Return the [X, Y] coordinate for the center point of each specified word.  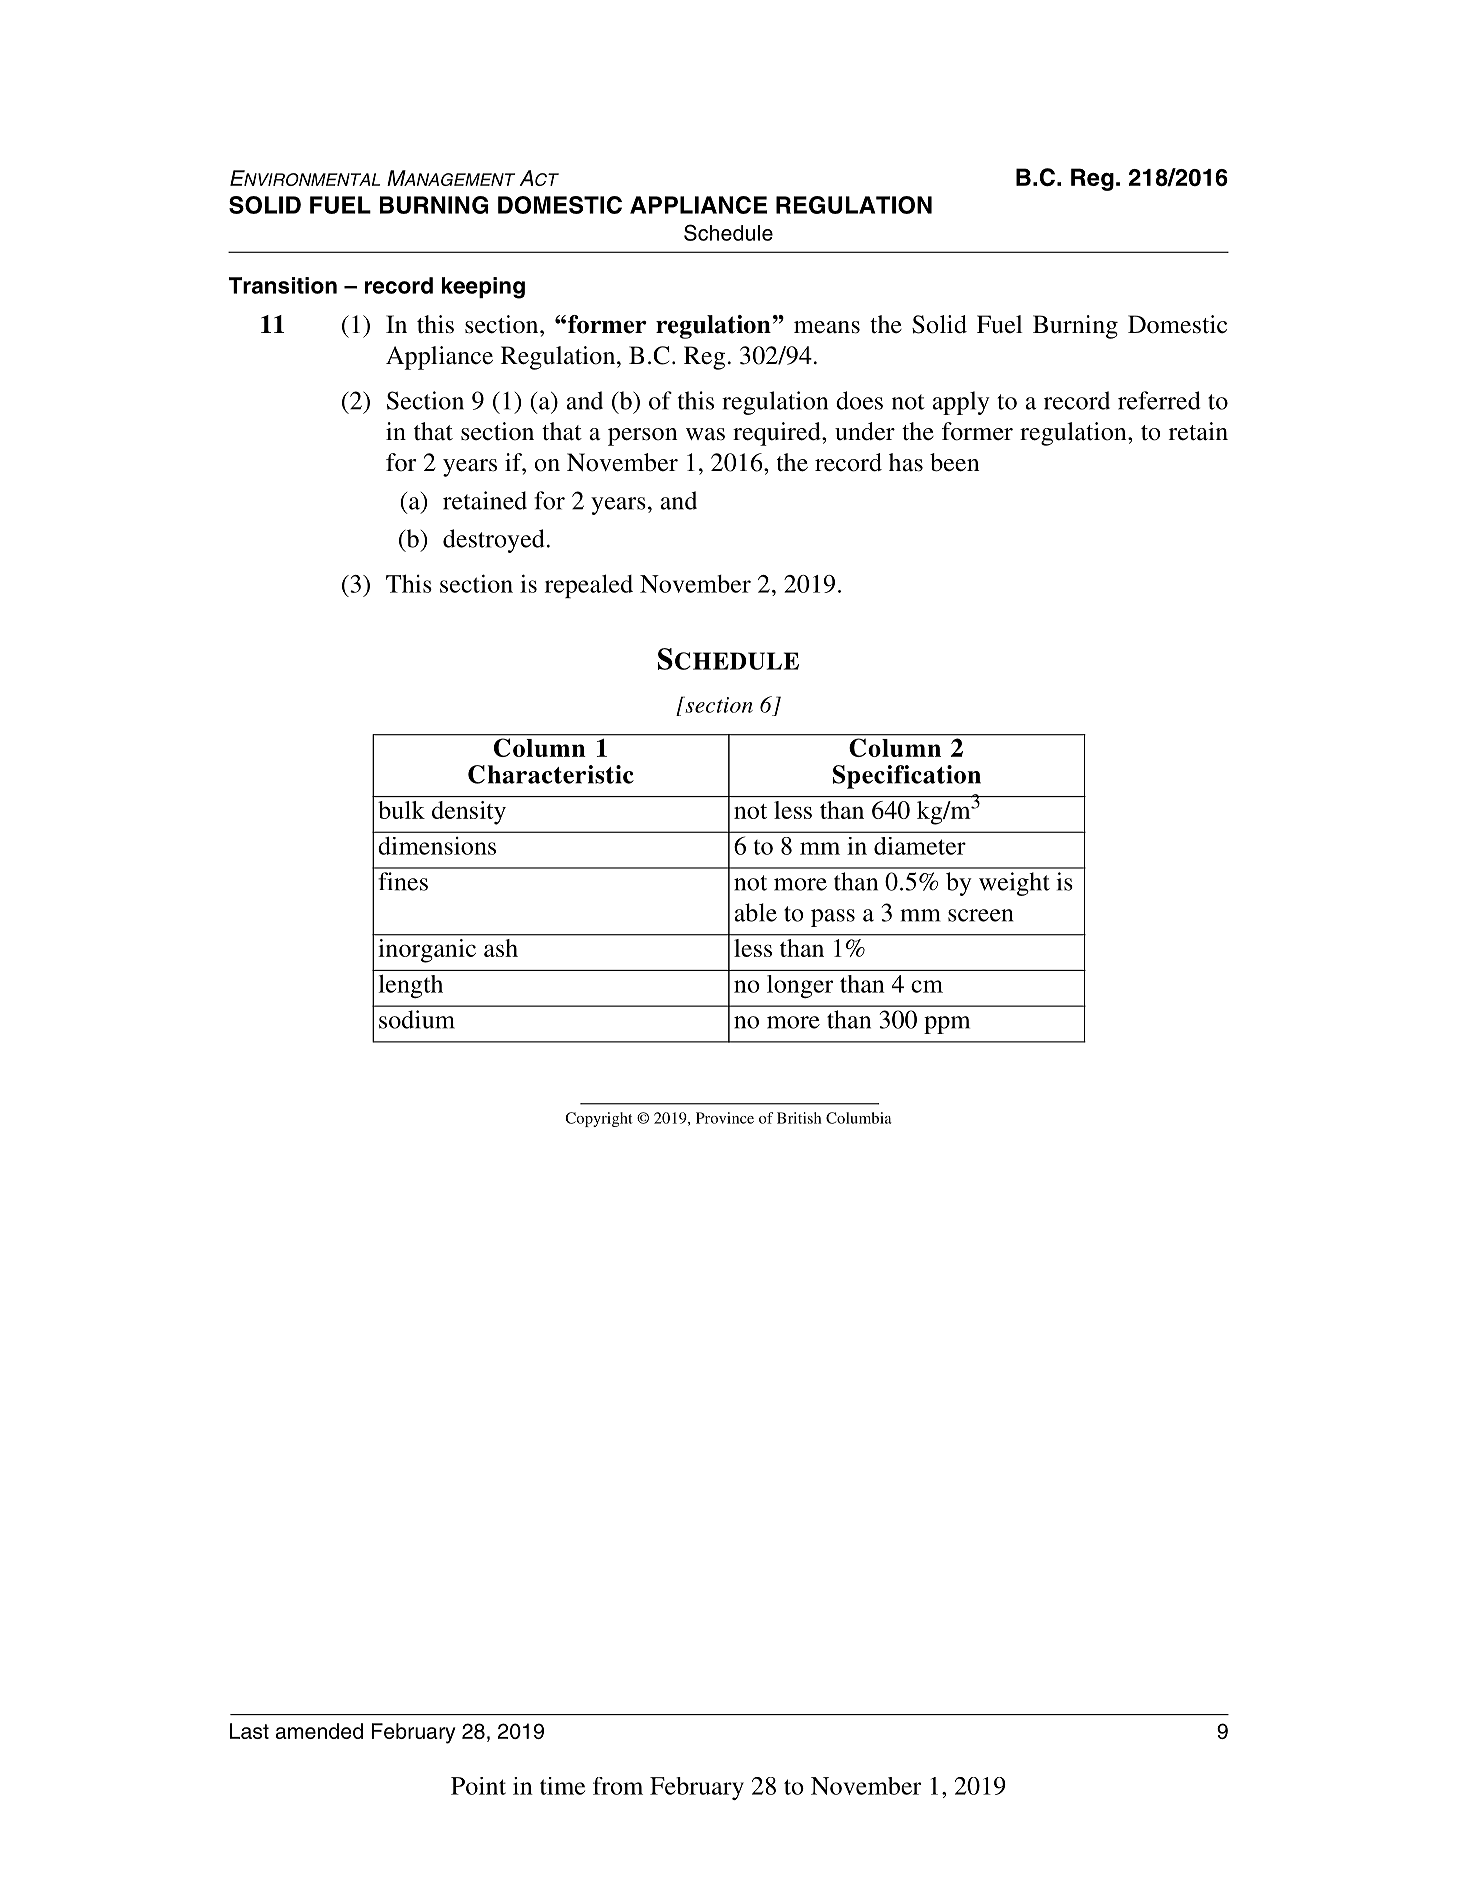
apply [961, 403]
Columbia [859, 1118]
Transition [283, 285]
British [799, 1118]
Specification [907, 777]
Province [725, 1118]
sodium [417, 1019]
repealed [589, 586]
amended [319, 1731]
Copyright [599, 1119]
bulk [401, 810]
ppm [947, 1025]
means [827, 327]
